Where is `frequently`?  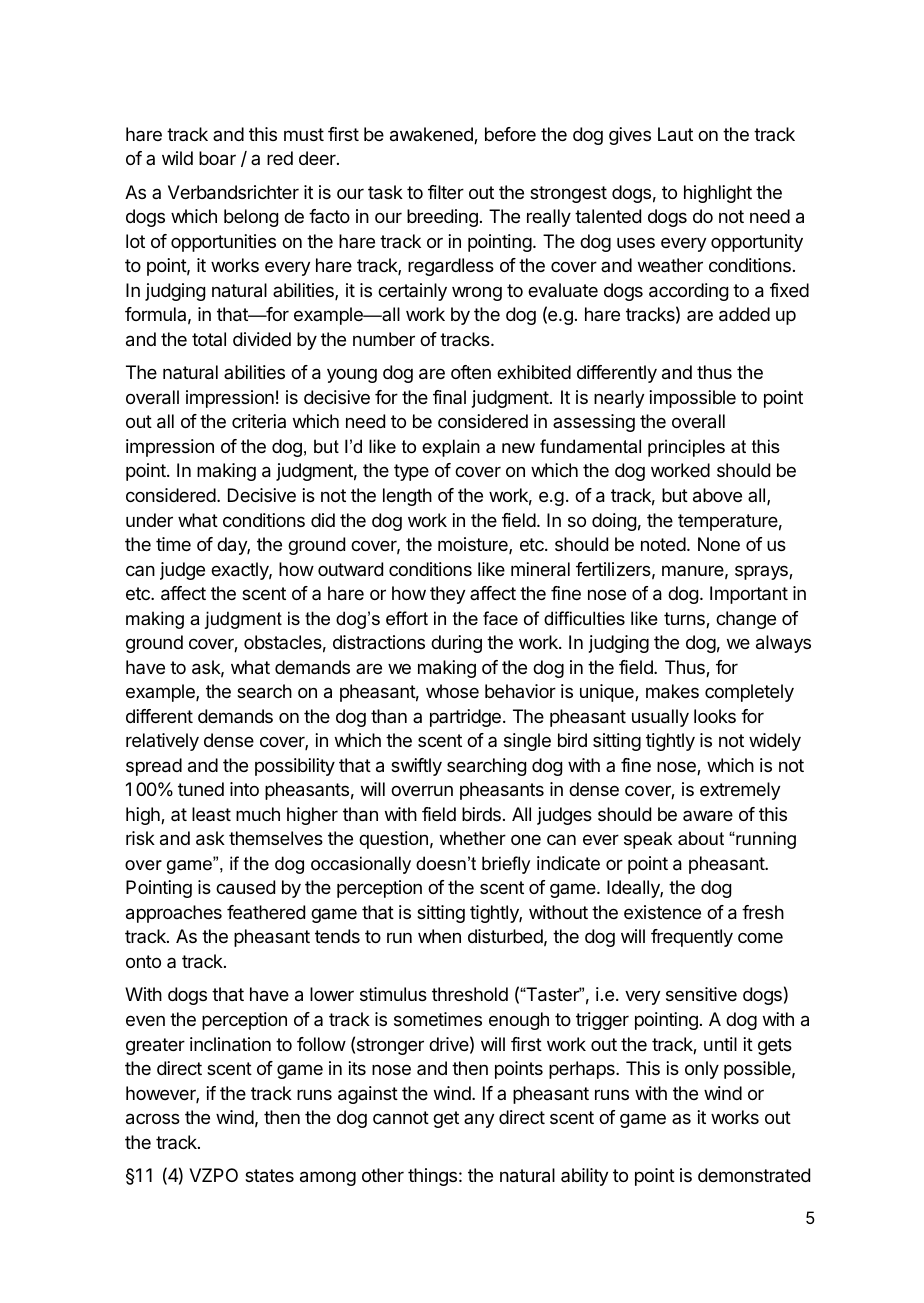 frequently is located at coordinates (692, 938).
